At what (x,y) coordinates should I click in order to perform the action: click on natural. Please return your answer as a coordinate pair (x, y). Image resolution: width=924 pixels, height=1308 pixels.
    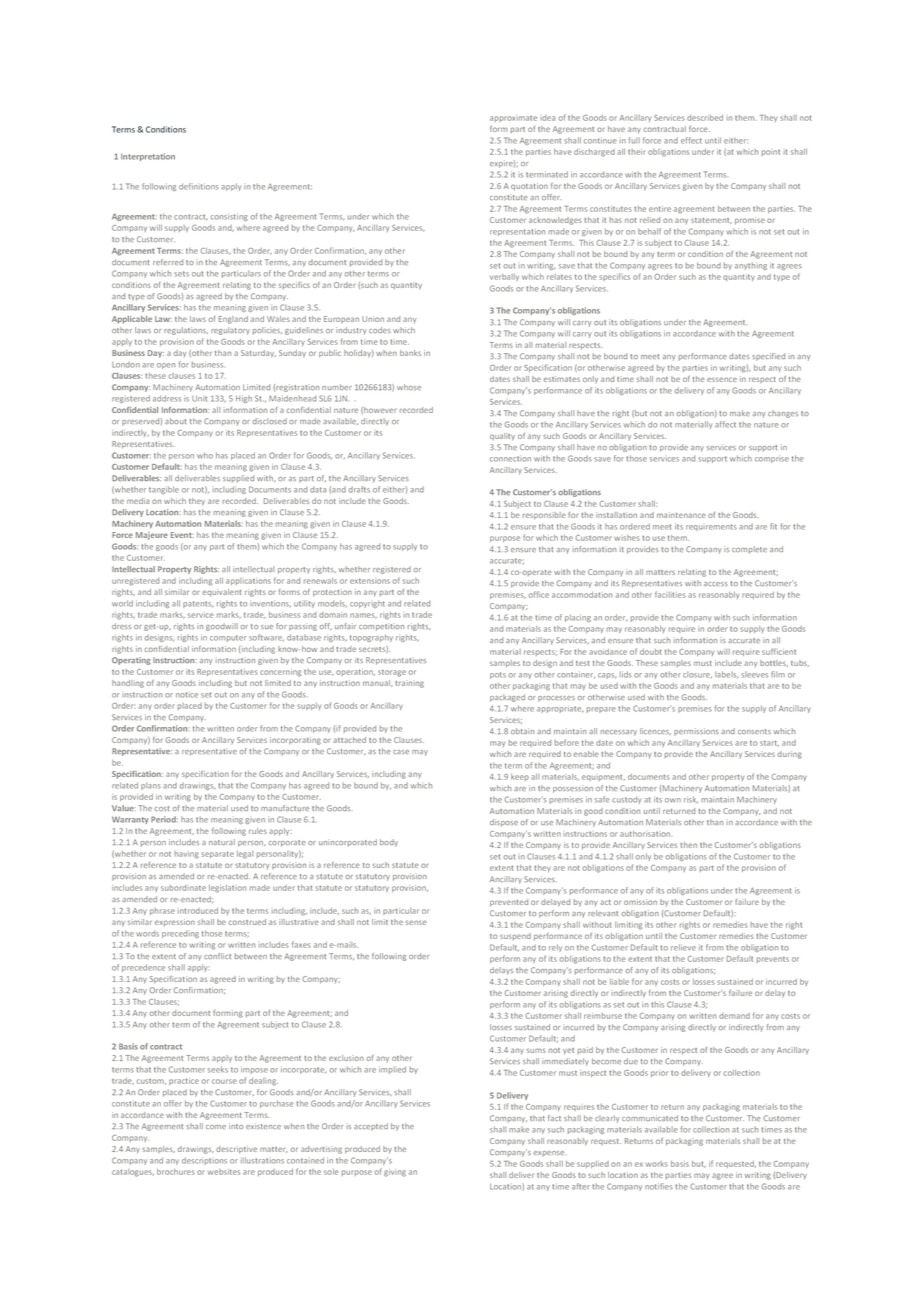
    Looking at the image, I should click on (222, 842).
